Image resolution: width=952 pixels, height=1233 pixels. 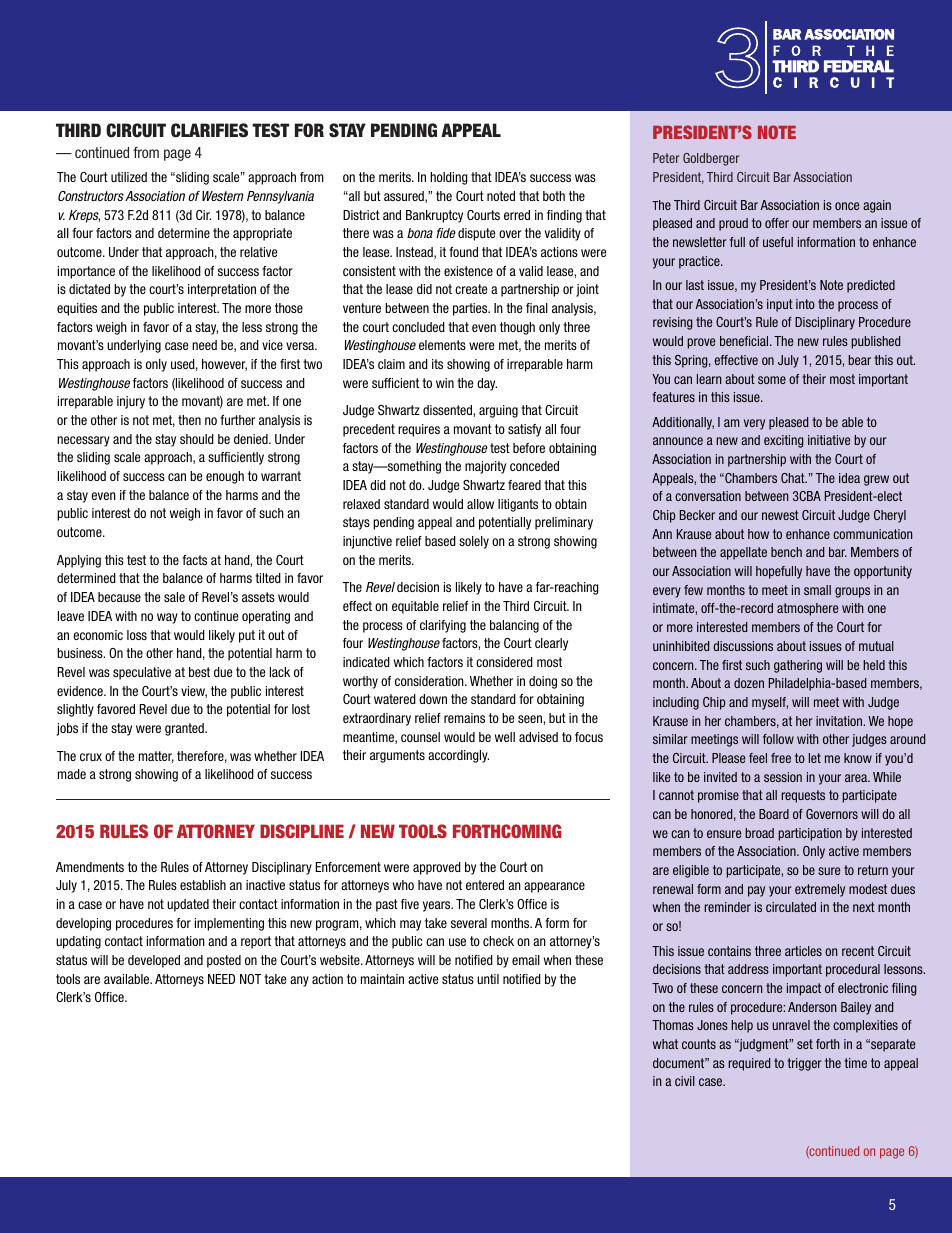 What do you see at coordinates (90, 867) in the screenshot?
I see `Amendments` at bounding box center [90, 867].
